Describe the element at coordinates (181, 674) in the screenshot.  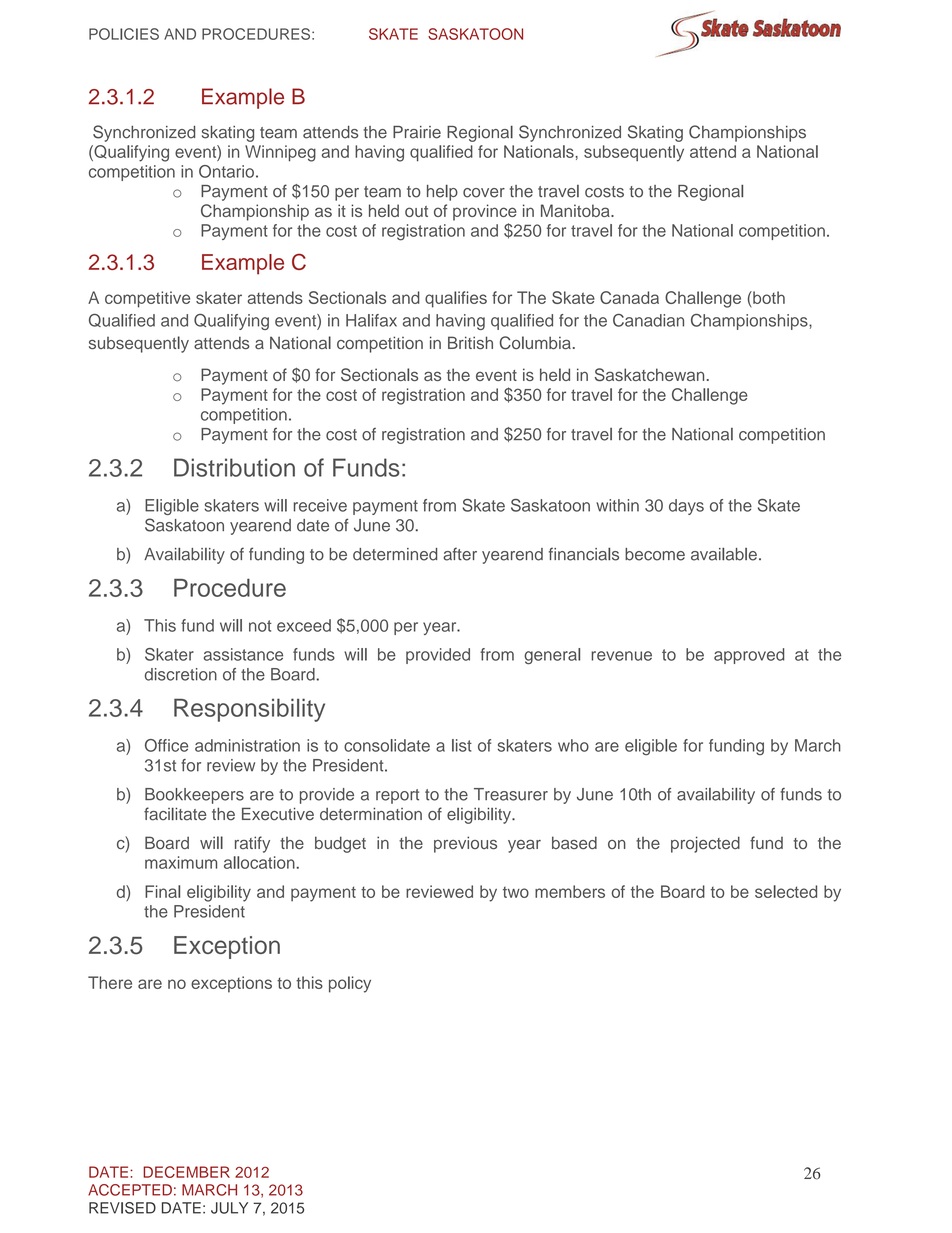
I see `discretion` at that location.
